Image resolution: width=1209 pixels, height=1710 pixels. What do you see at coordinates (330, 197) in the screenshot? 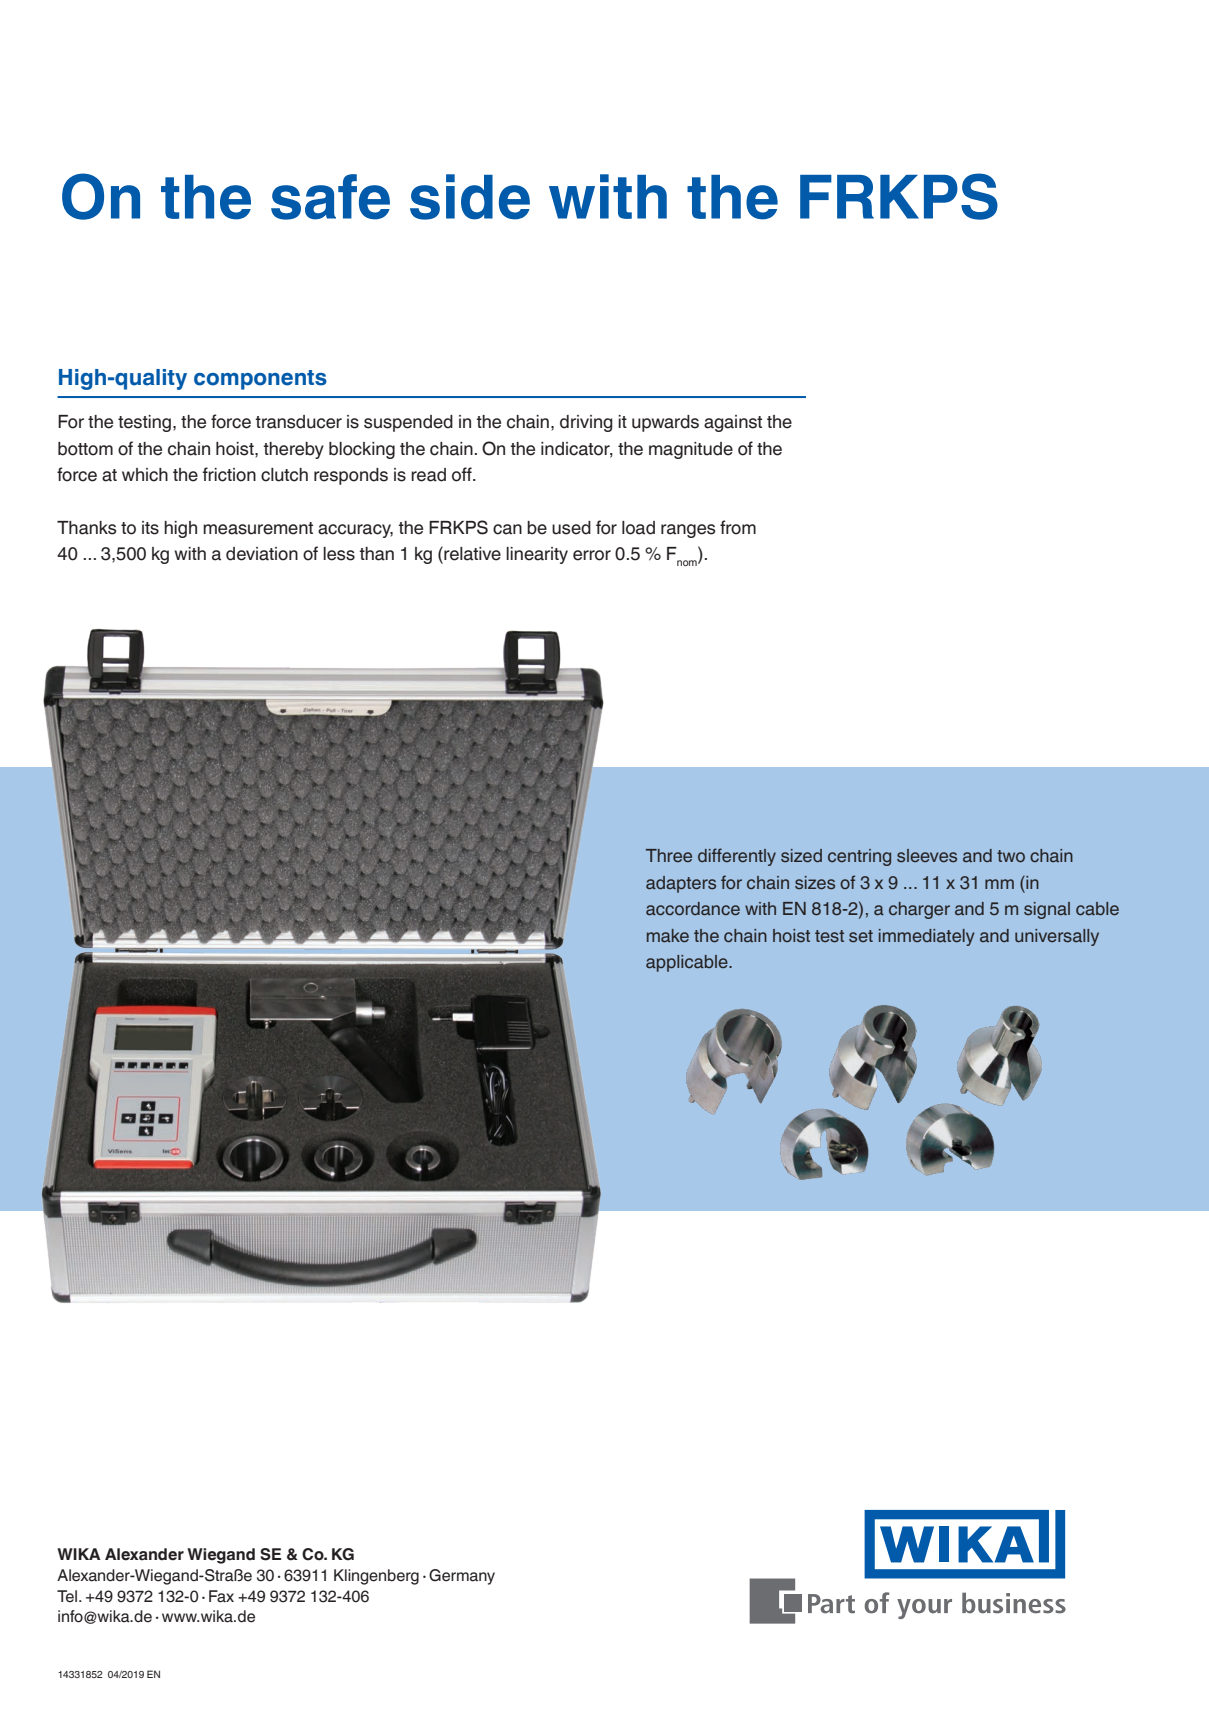
I see `safe` at bounding box center [330, 197].
